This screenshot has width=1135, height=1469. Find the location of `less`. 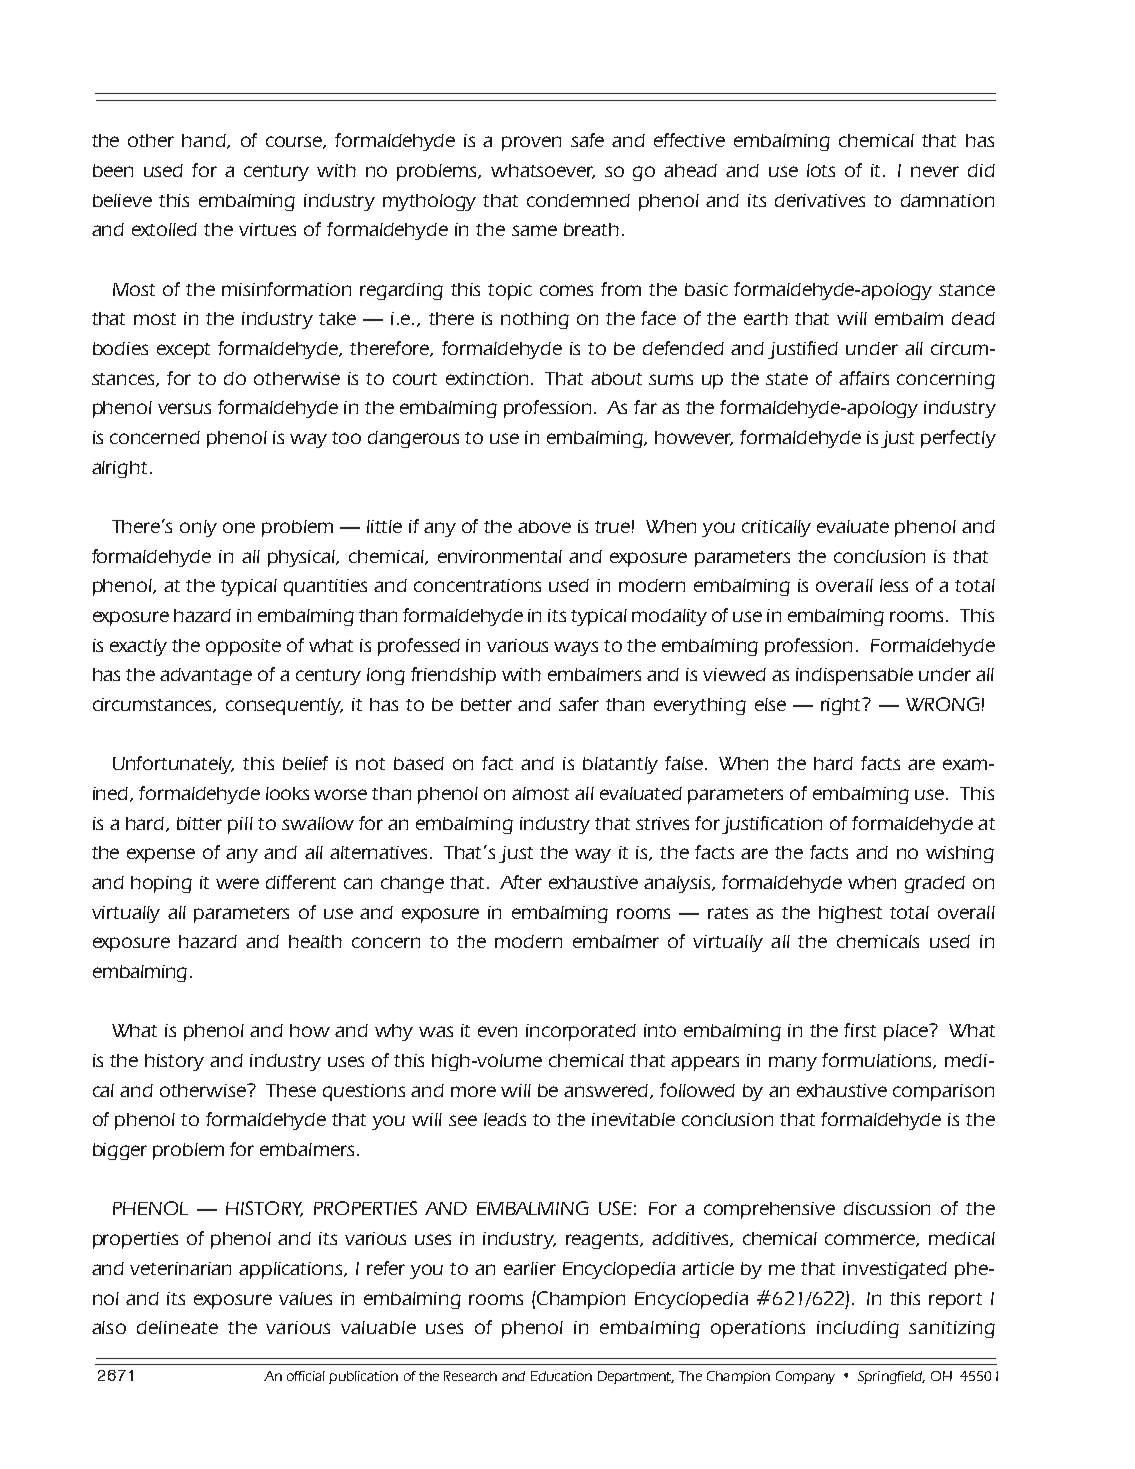

less is located at coordinates (894, 585).
